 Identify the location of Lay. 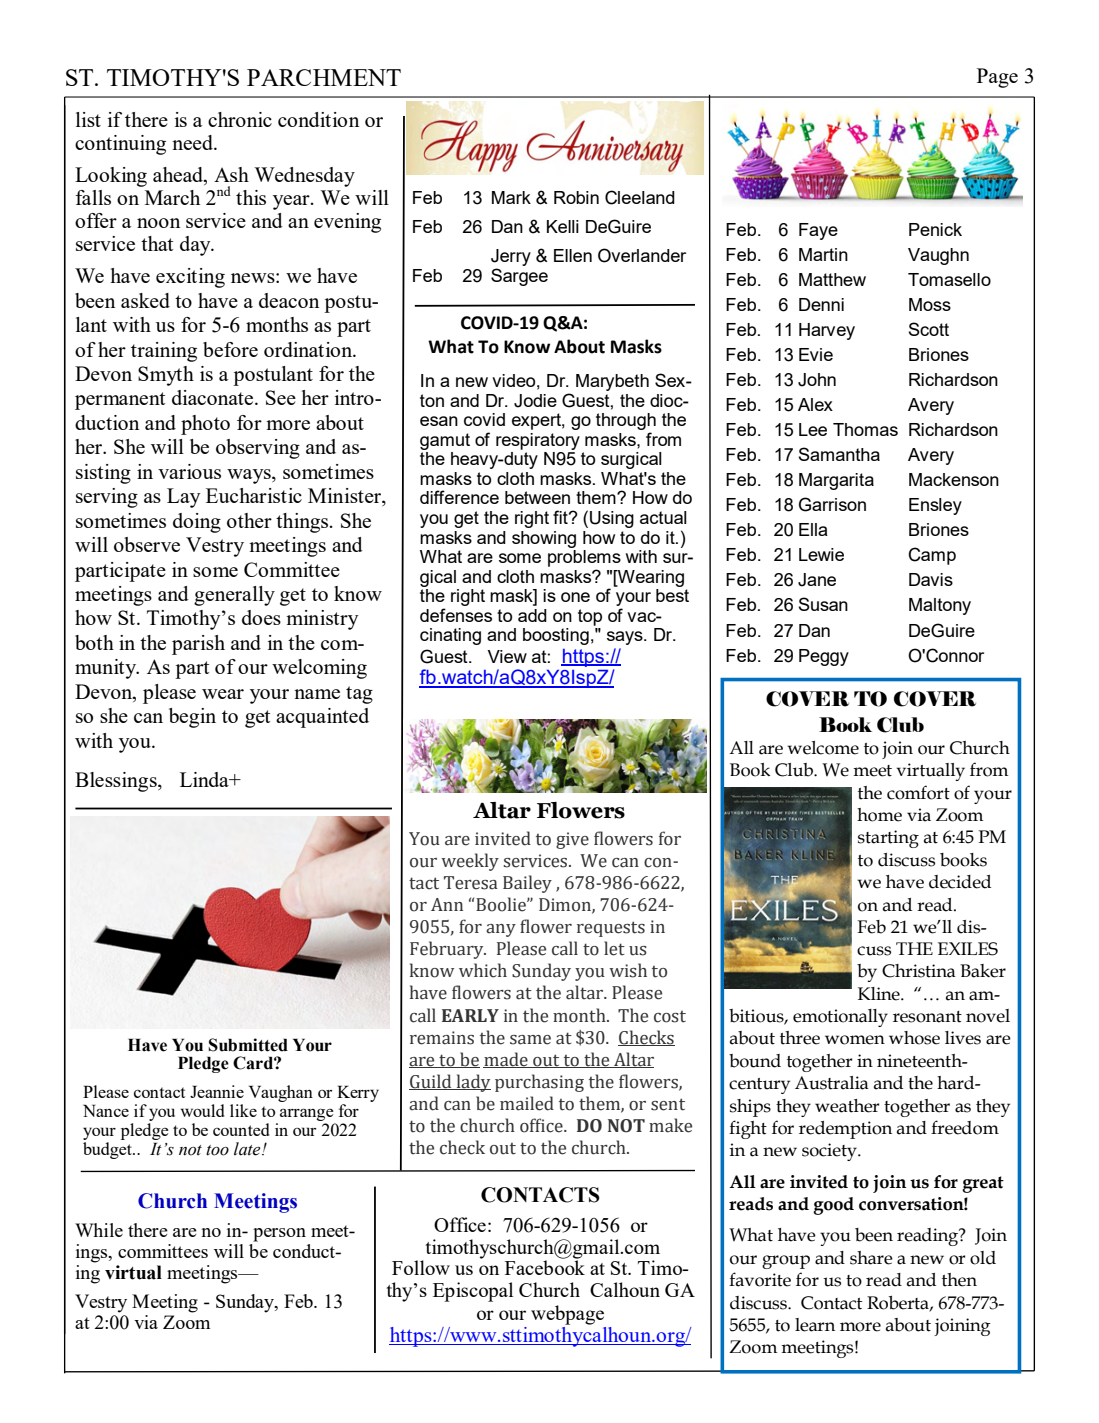
(183, 498).
